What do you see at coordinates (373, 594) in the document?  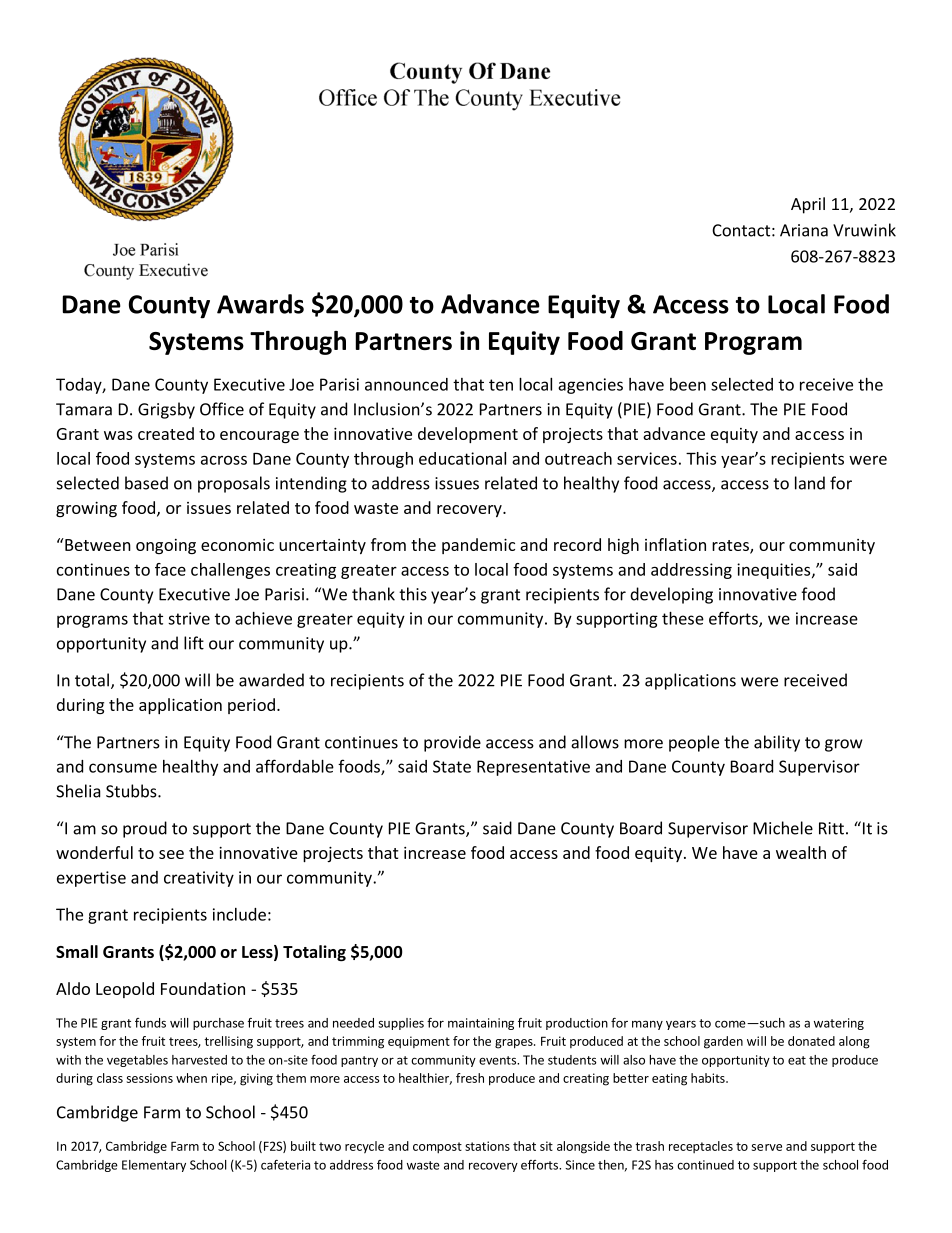 I see `thank` at bounding box center [373, 594].
